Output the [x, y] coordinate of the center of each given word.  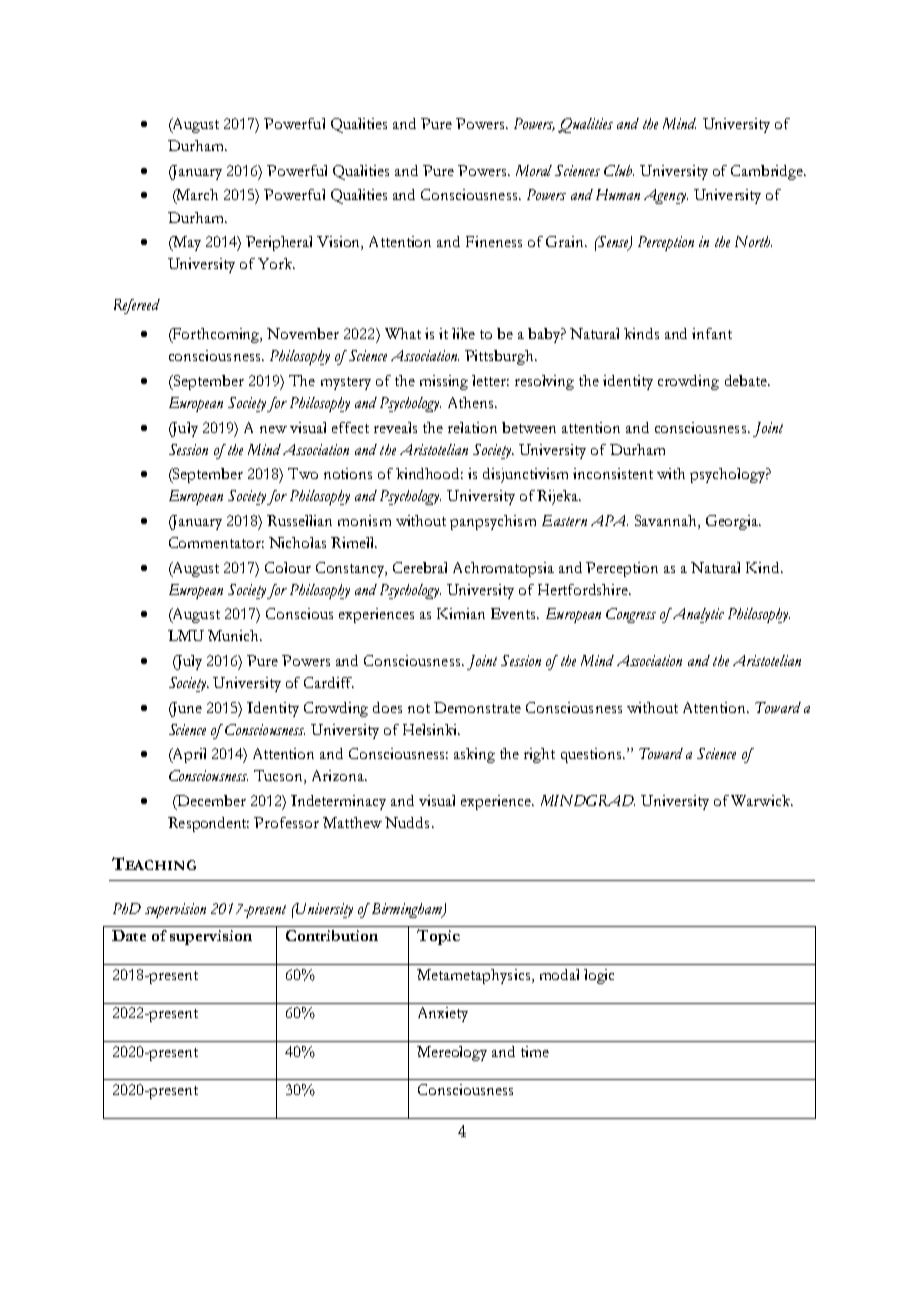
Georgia [733, 522]
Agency [666, 196]
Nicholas [297, 542]
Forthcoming [216, 335]
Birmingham [407, 910]
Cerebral [420, 567]
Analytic [697, 615]
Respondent [208, 824]
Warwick [761, 800]
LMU [186, 635]
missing [444, 382]
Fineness [494, 241]
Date [129, 935]
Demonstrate [477, 707]
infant [712, 333]
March [196, 196]
